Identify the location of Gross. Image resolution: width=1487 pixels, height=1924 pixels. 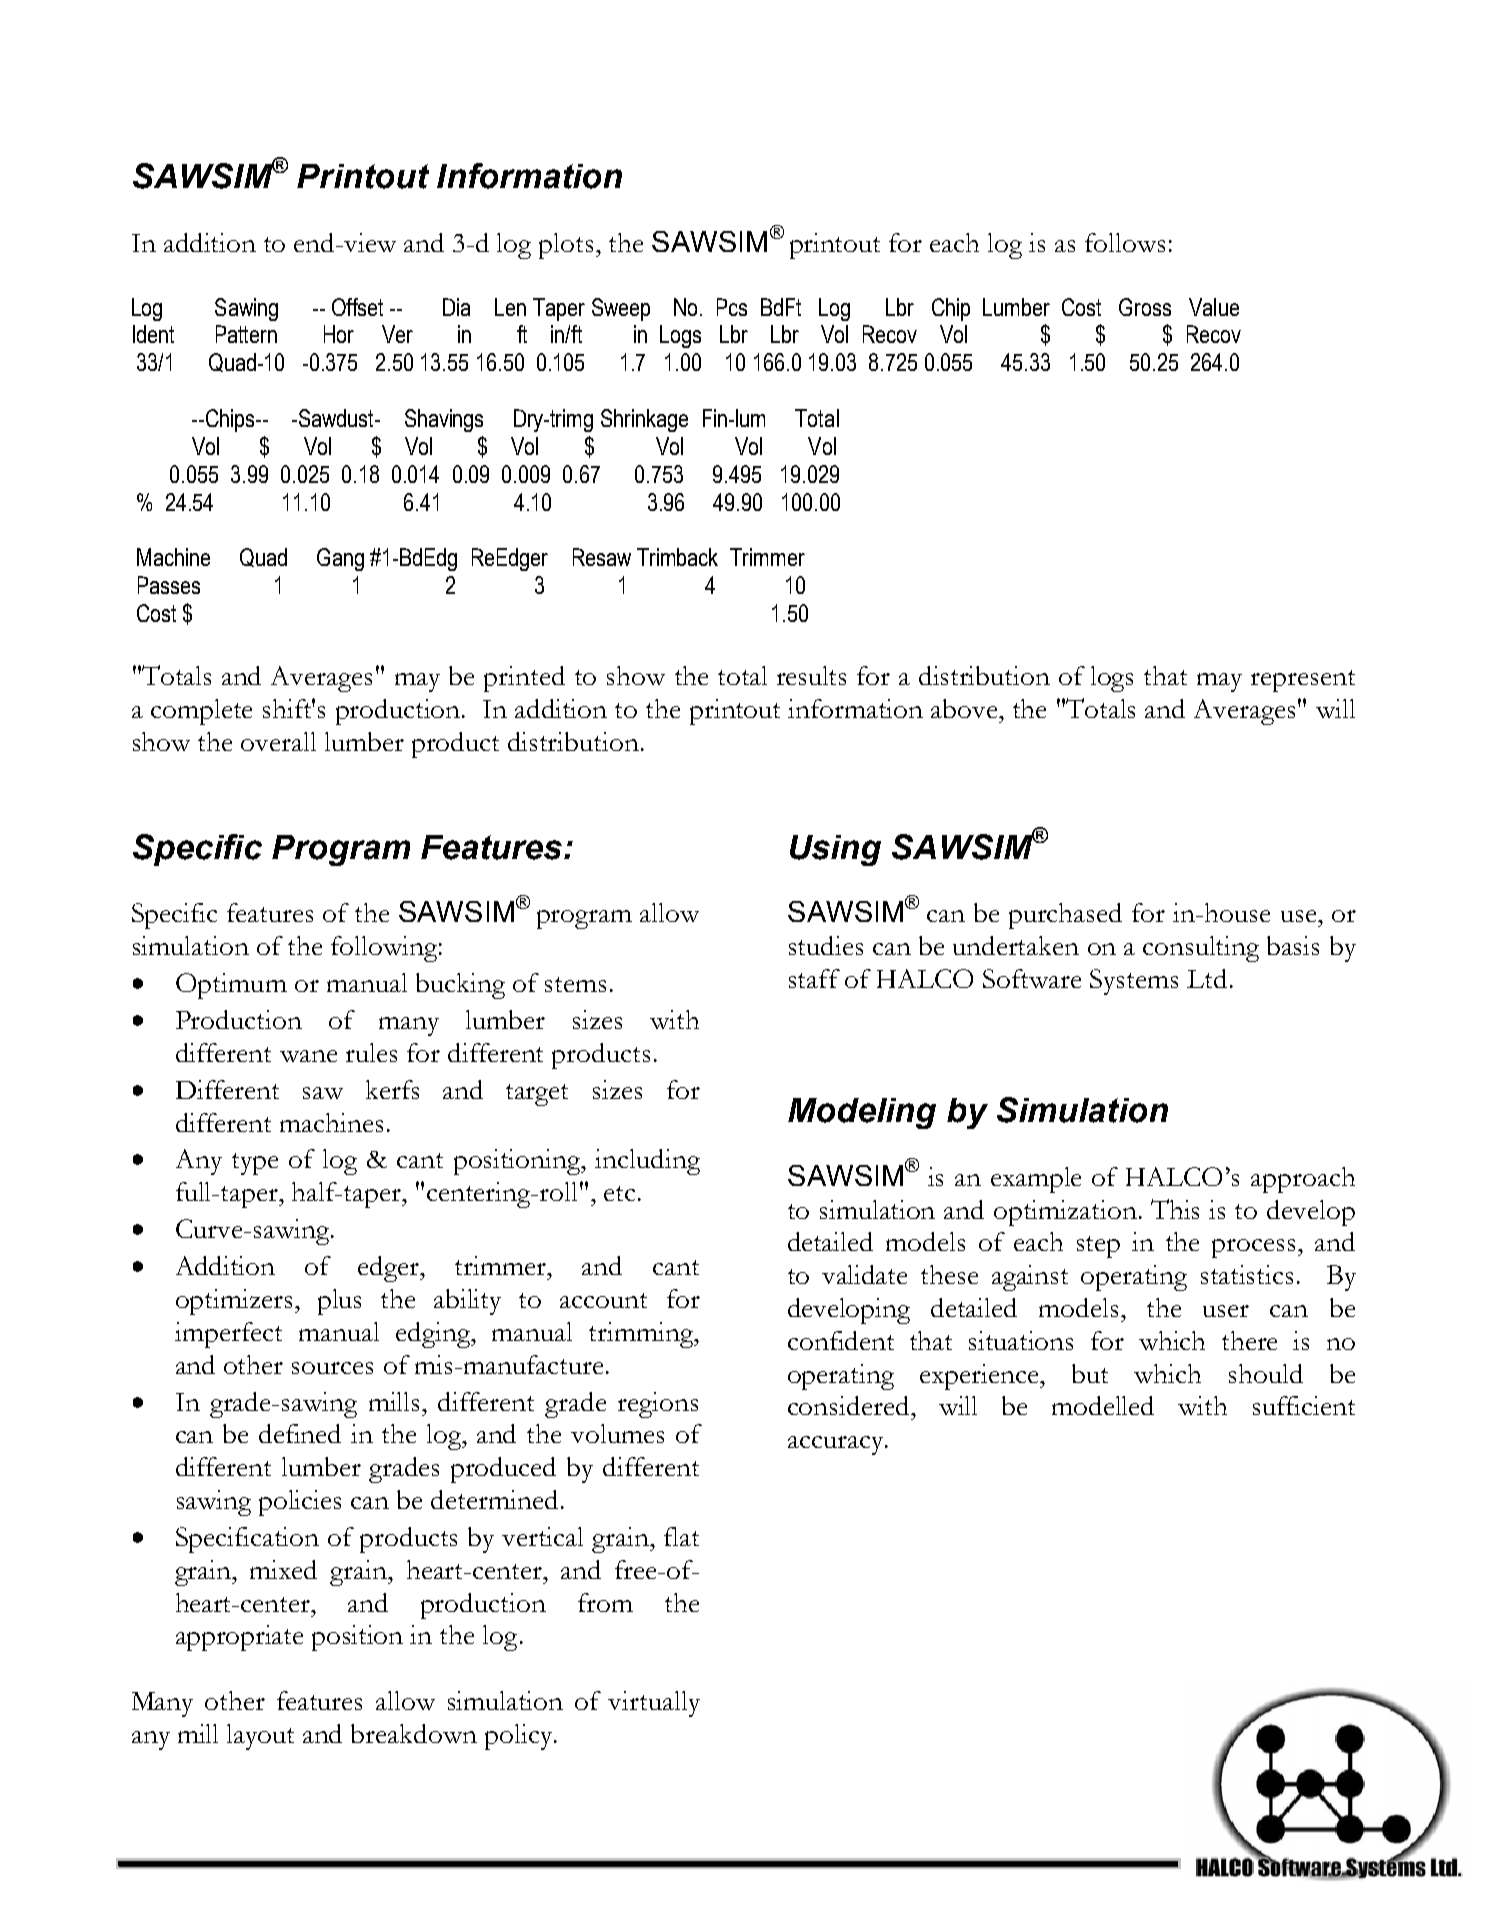
(1145, 307).
